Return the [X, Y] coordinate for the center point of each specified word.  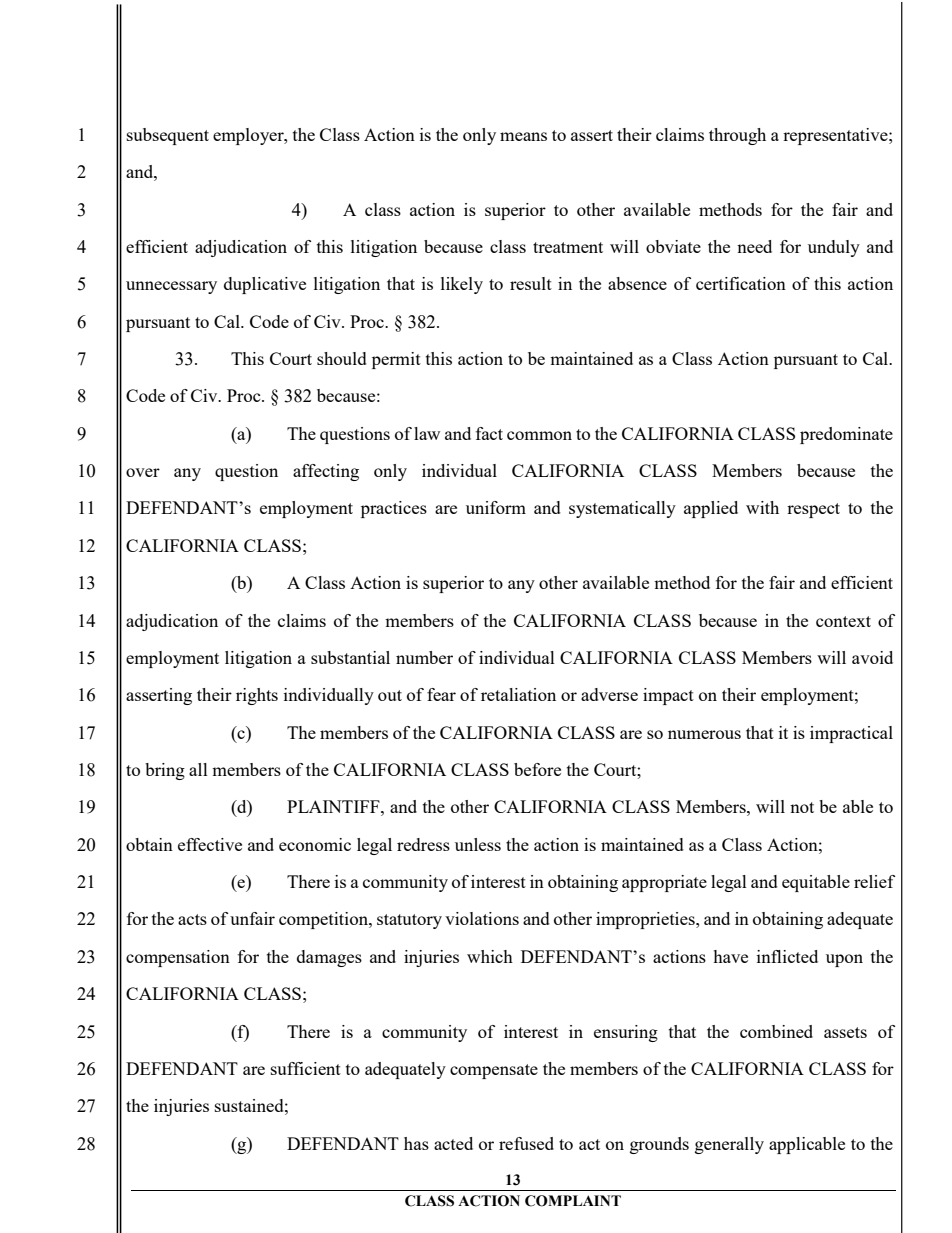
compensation [178, 958]
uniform [496, 507]
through [737, 136]
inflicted [787, 956]
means [523, 136]
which [490, 956]
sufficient [306, 1068]
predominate [846, 435]
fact [489, 433]
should [342, 358]
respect [813, 510]
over [143, 472]
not [802, 807]
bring [165, 771]
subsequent [168, 136]
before [537, 769]
